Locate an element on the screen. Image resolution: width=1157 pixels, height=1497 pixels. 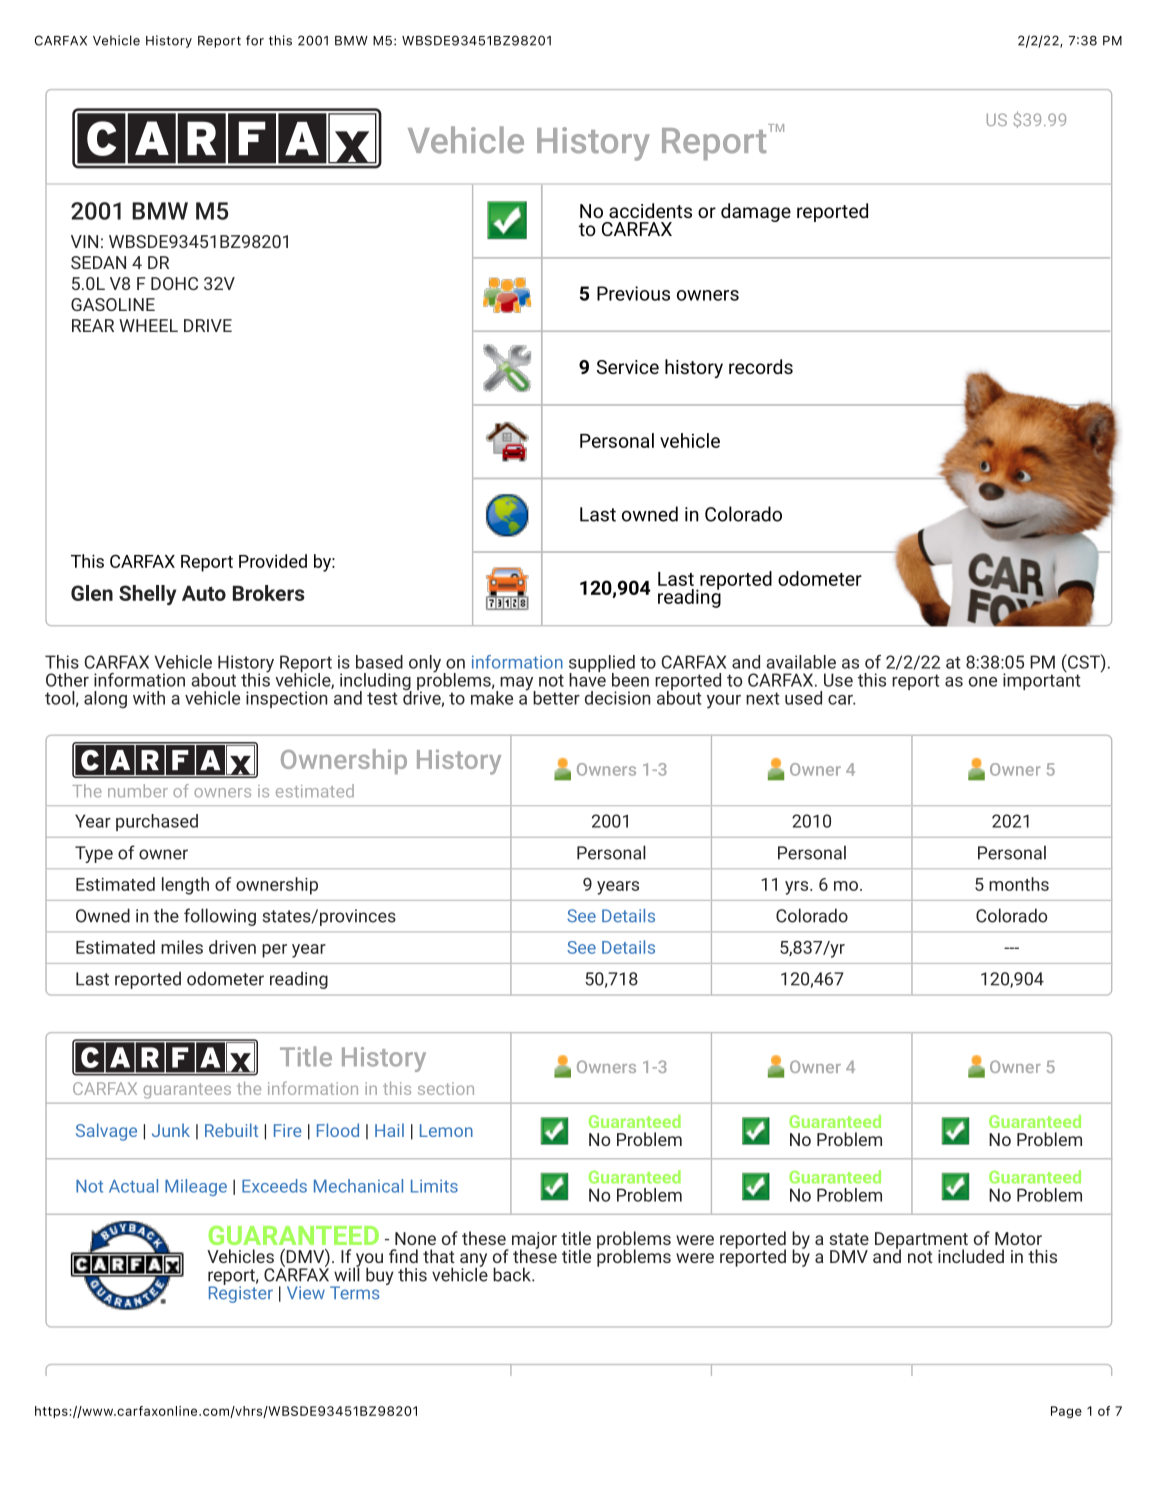
Service is located at coordinates (628, 367).
